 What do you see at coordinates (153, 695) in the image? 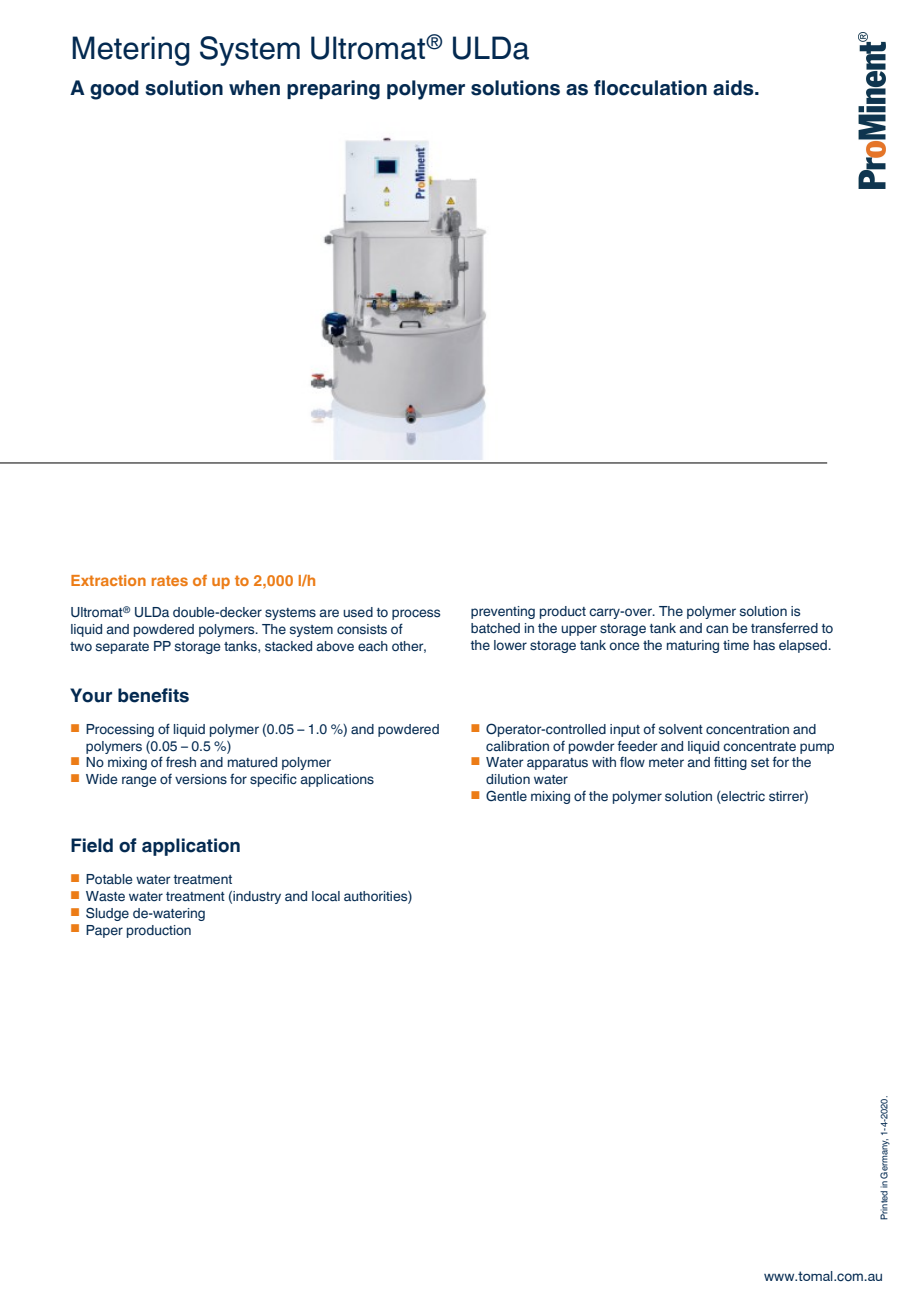
I see `benefits` at bounding box center [153, 695].
